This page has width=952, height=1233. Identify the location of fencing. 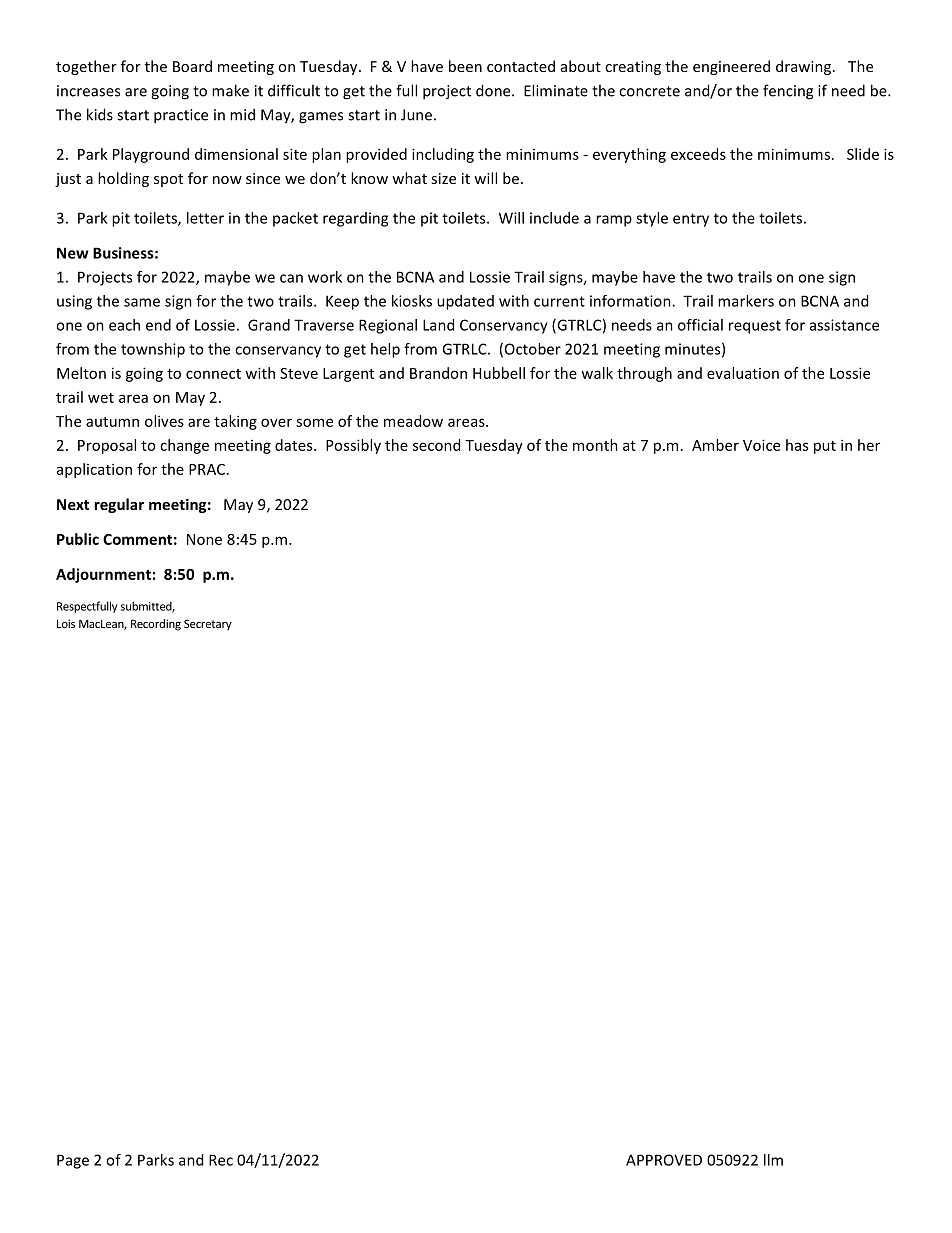
(788, 92).
